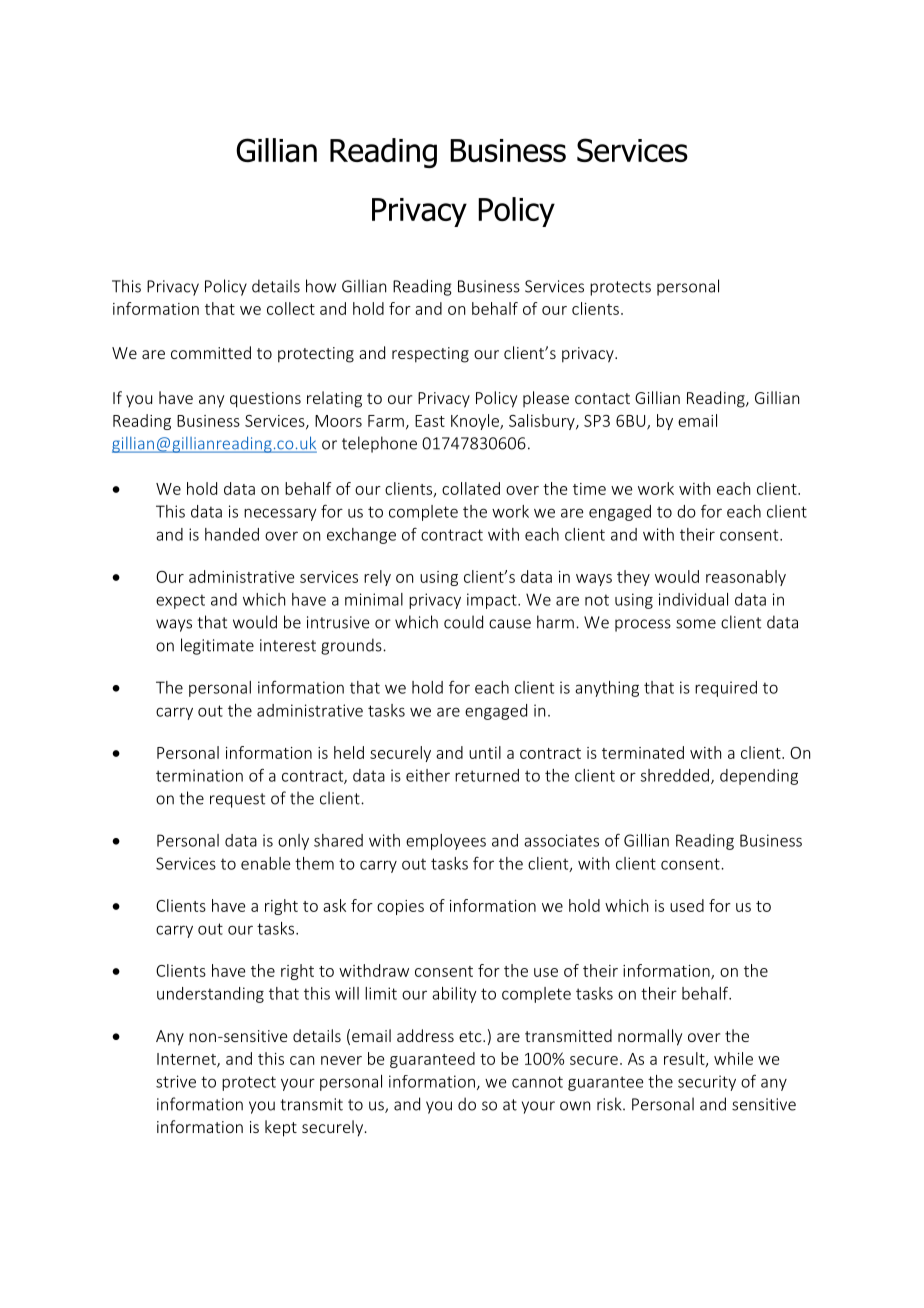 Image resolution: width=924 pixels, height=1308 pixels. Describe the element at coordinates (217, 646) in the image. I see `legitimate` at that location.
